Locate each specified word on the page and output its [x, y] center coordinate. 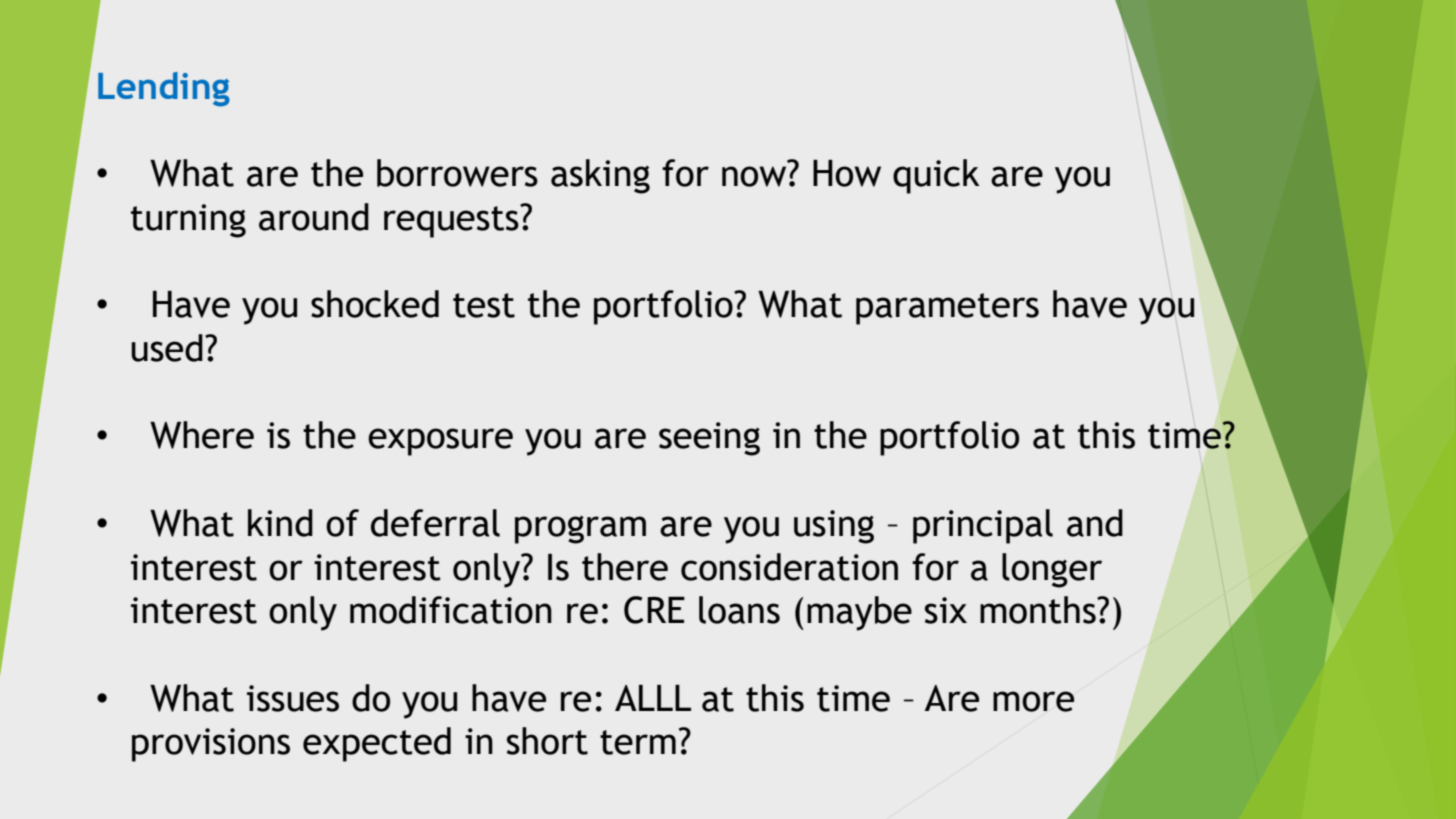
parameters [947, 309]
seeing [709, 439]
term [638, 742]
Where [202, 435]
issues [293, 698]
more [1033, 701]
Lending [164, 89]
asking [600, 176]
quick [936, 176]
